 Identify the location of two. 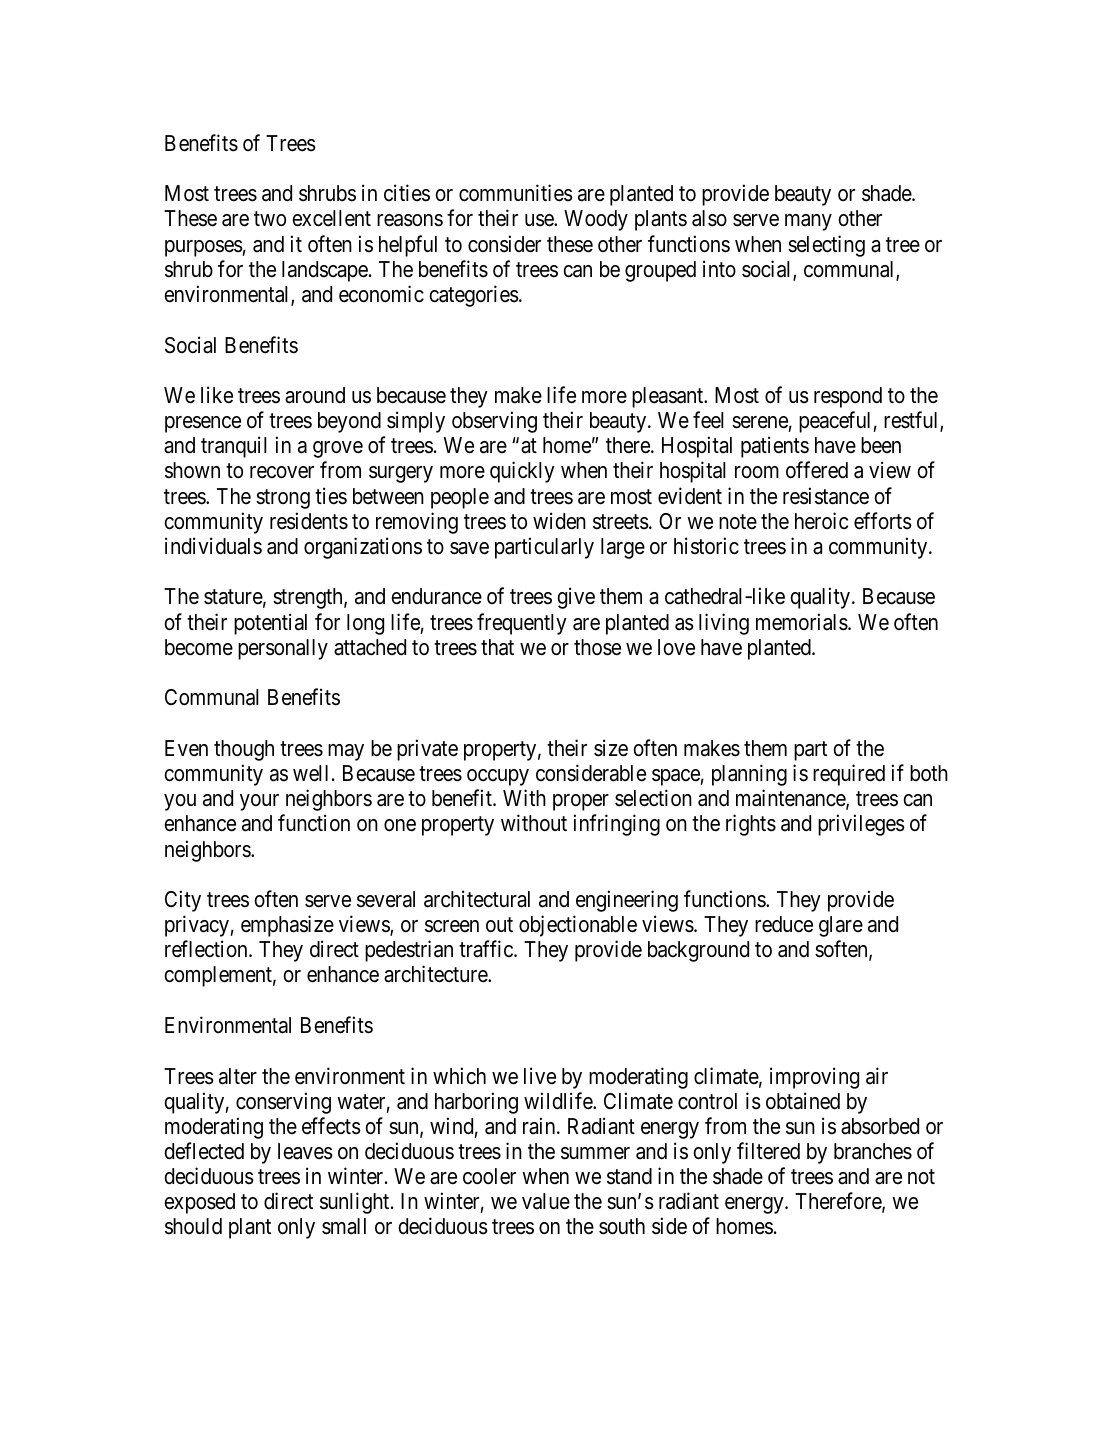
(270, 219).
